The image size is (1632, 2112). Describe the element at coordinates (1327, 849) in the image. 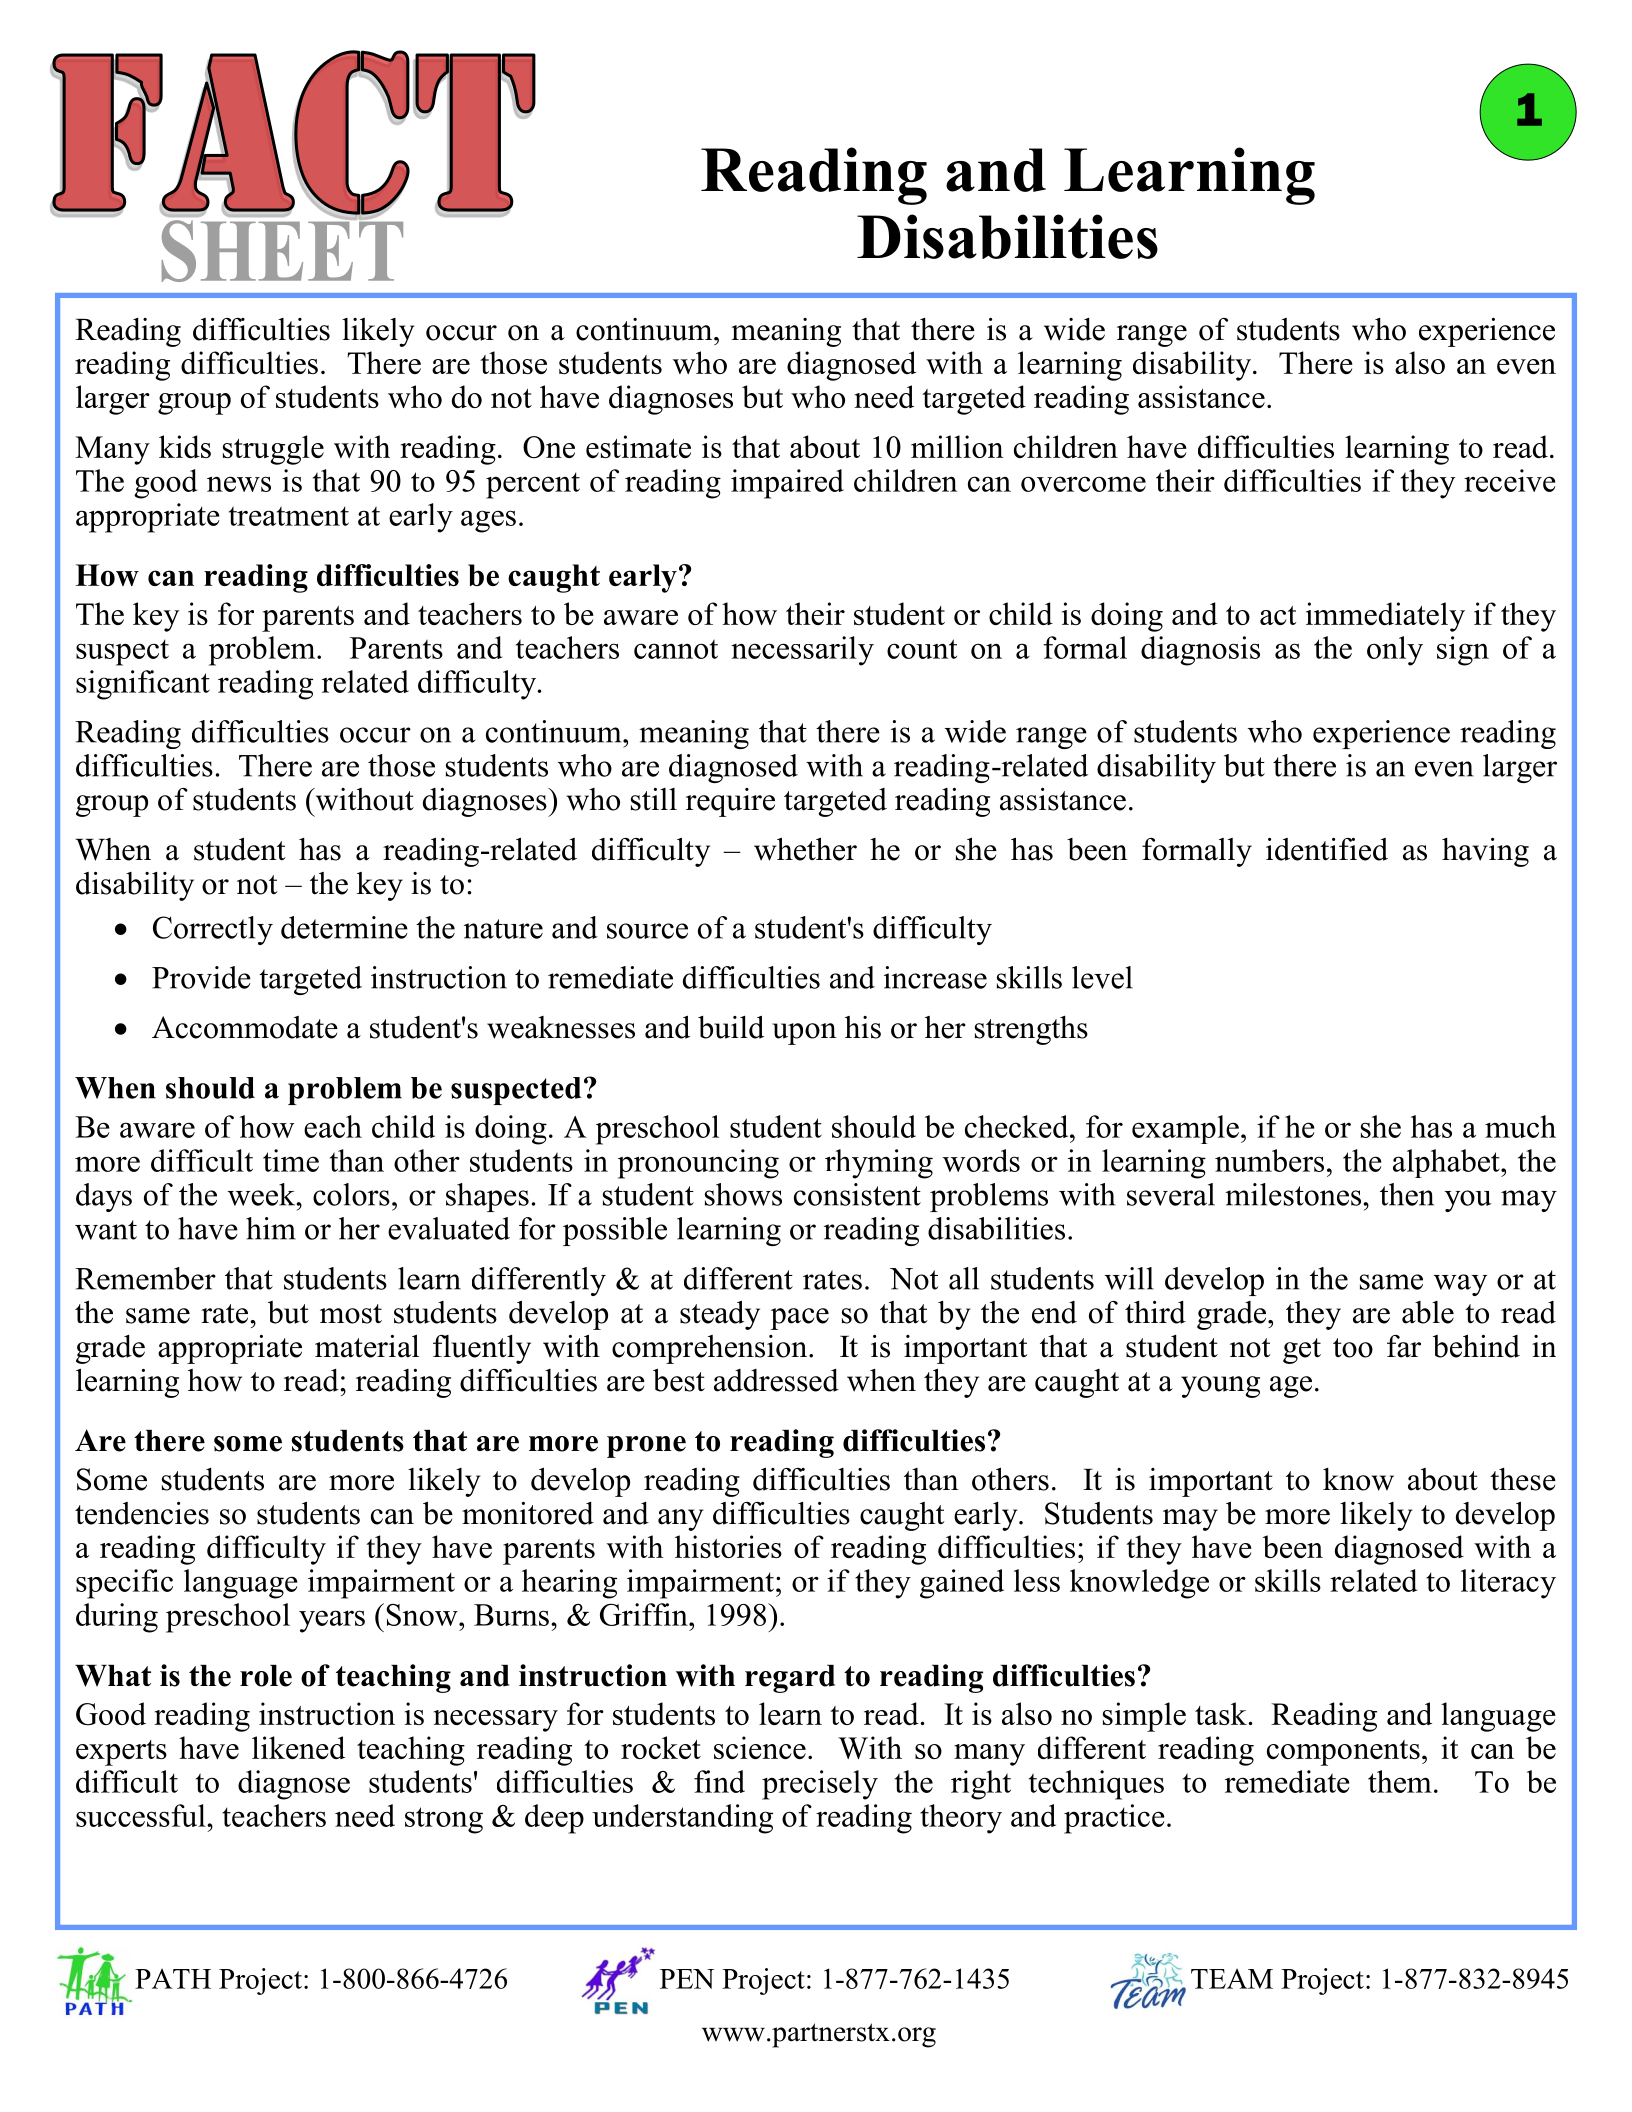

I see `identified` at that location.
